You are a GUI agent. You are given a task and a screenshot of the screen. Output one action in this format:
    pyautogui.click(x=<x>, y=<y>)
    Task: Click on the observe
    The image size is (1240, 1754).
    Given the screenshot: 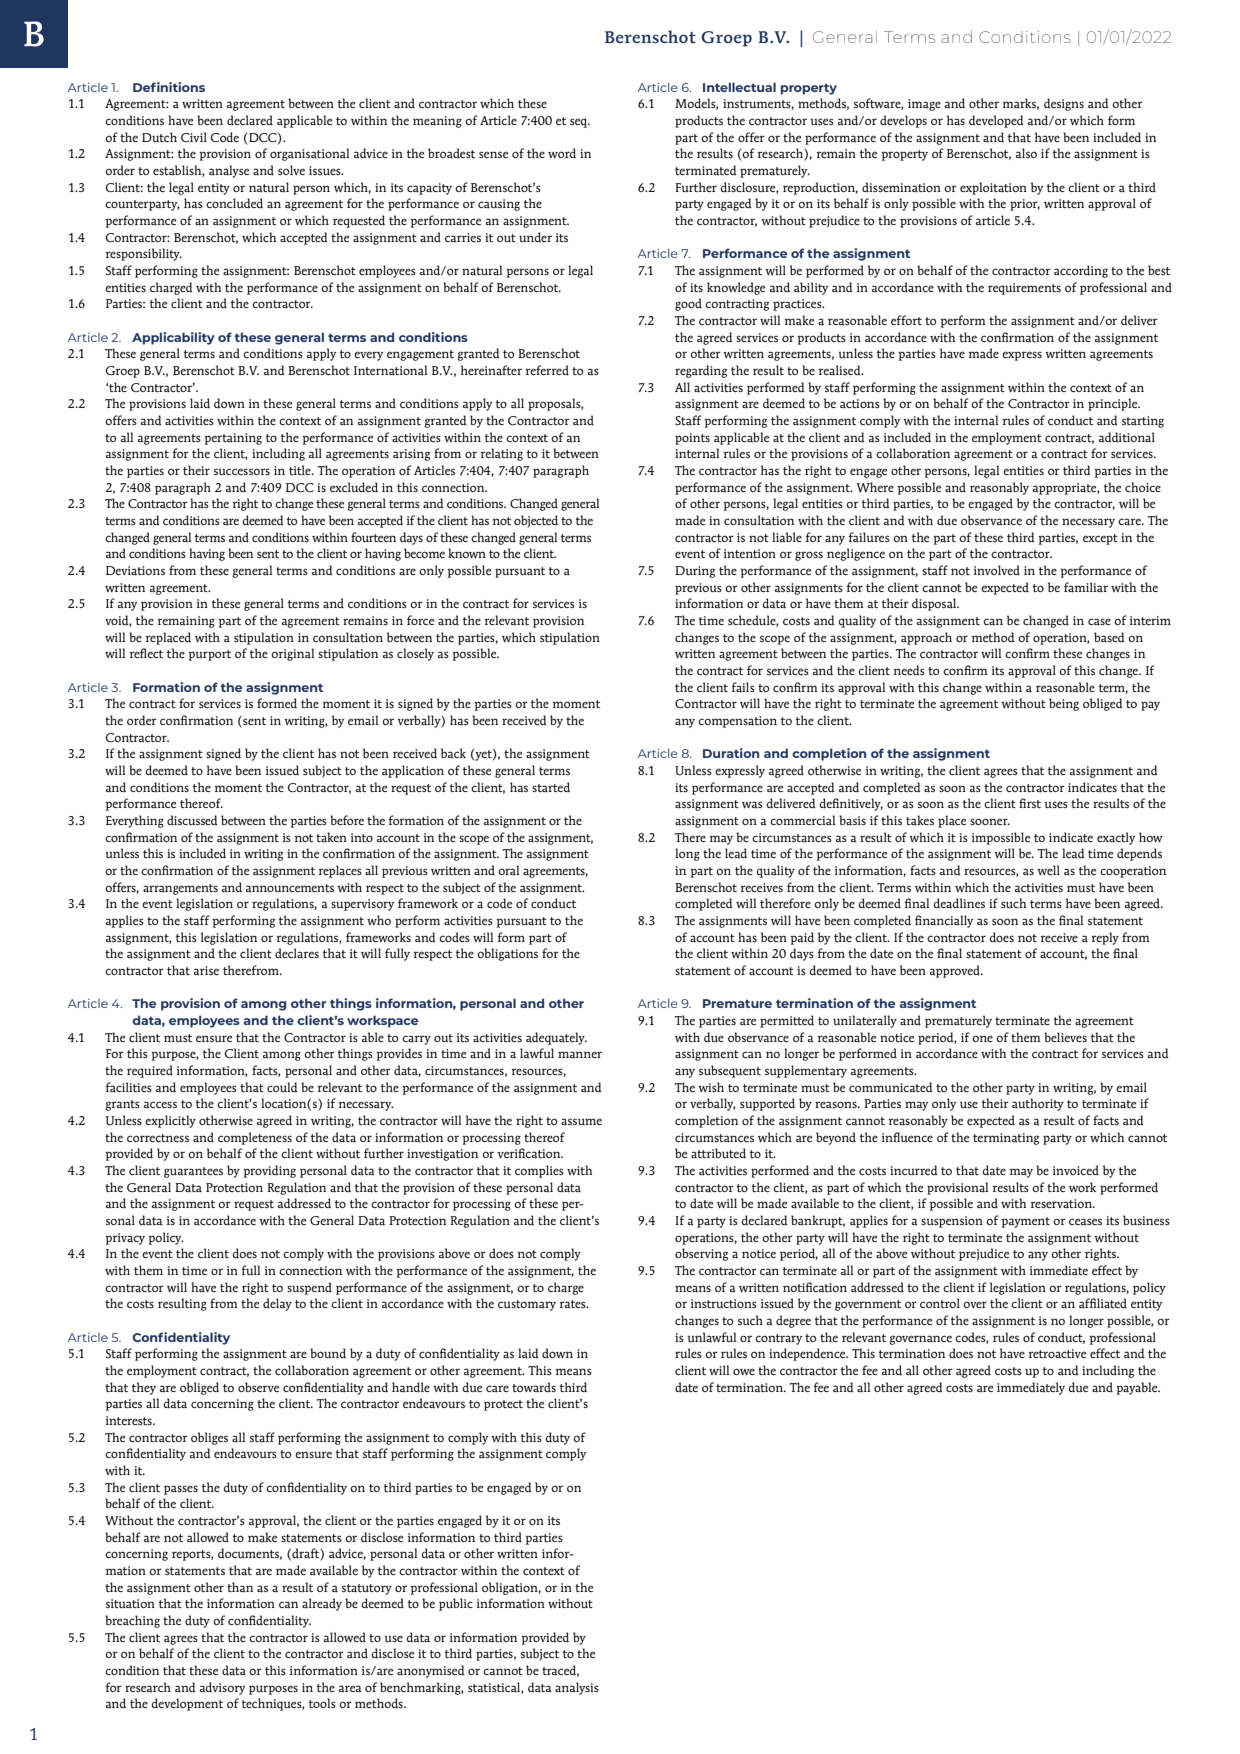 What is the action you would take?
    pyautogui.click(x=258, y=1387)
